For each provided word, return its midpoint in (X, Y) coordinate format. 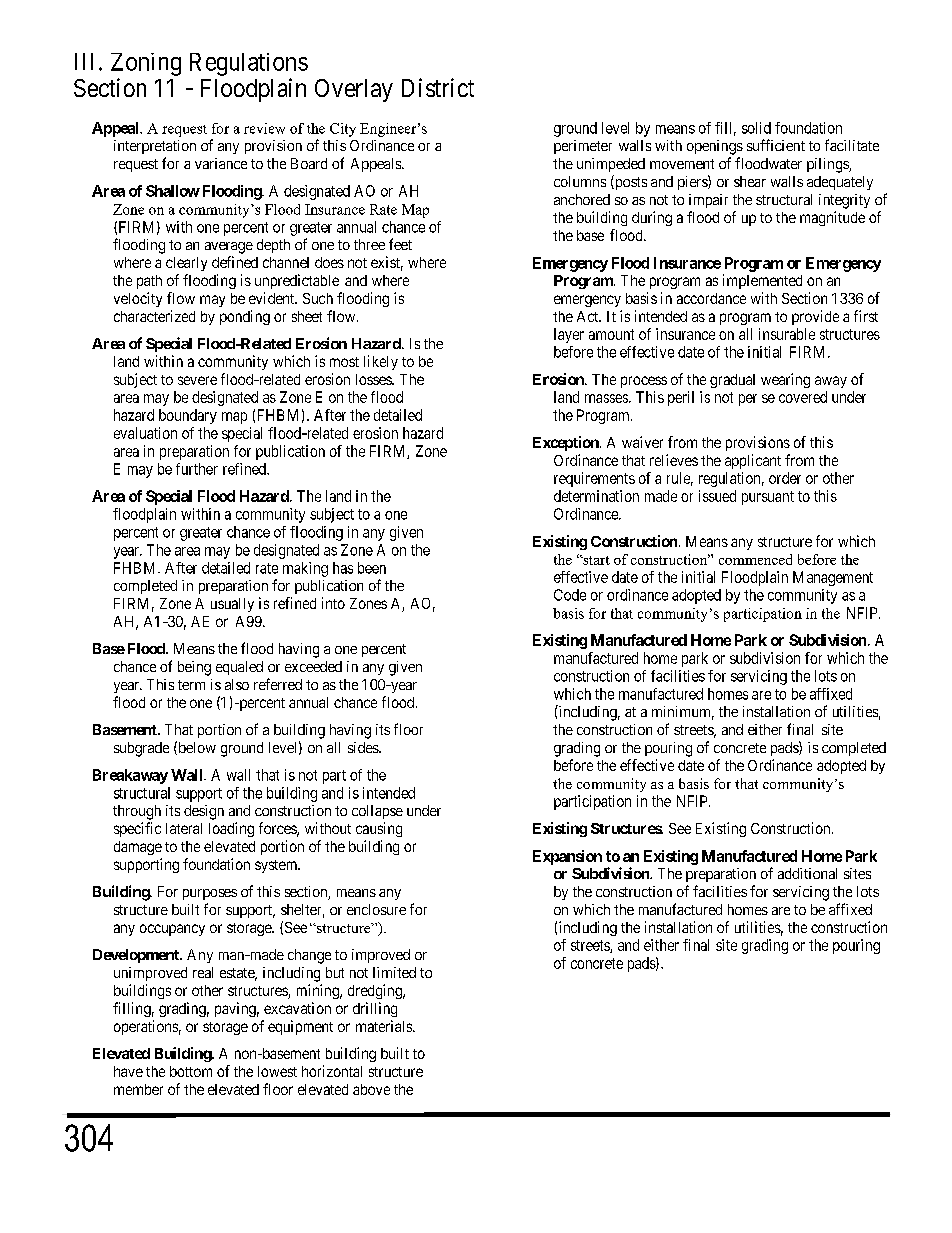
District (438, 87)
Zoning (146, 64)
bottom (191, 1071)
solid (756, 128)
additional (807, 873)
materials (385, 1026)
